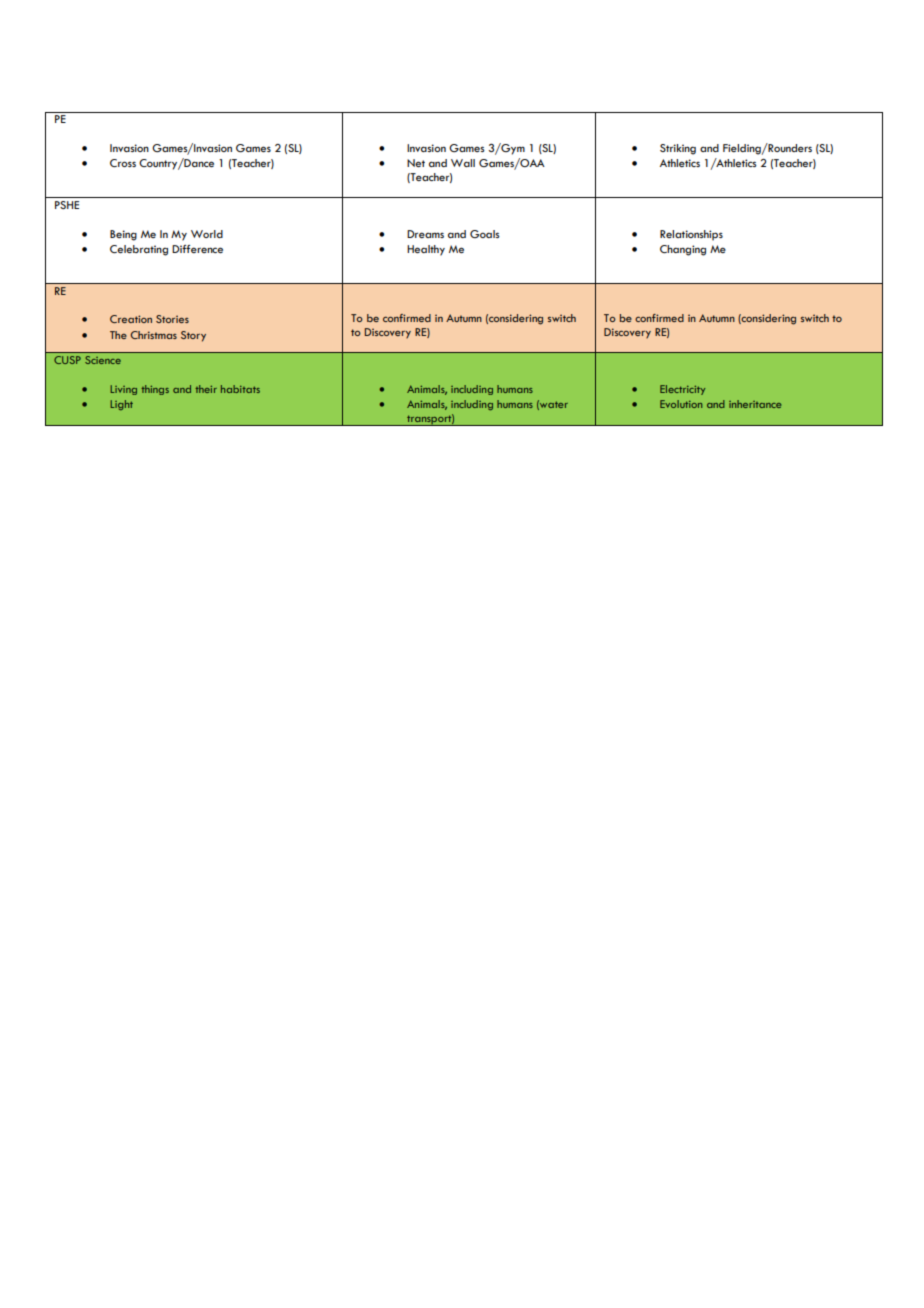 The image size is (924, 1308). Describe the element at coordinates (123, 163) in the page. I see `Cross` at that location.
